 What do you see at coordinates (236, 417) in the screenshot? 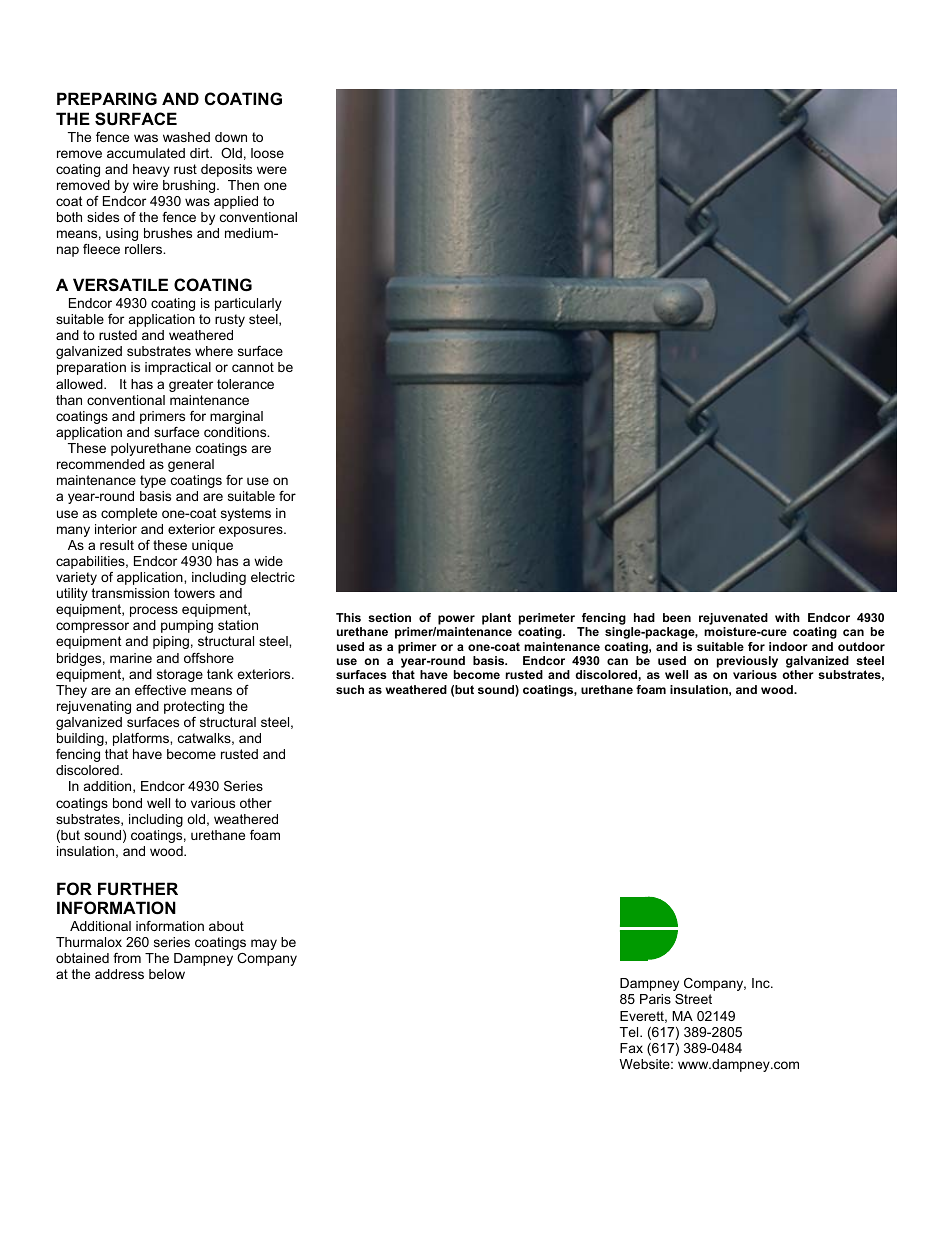
I see `marginal` at bounding box center [236, 417].
